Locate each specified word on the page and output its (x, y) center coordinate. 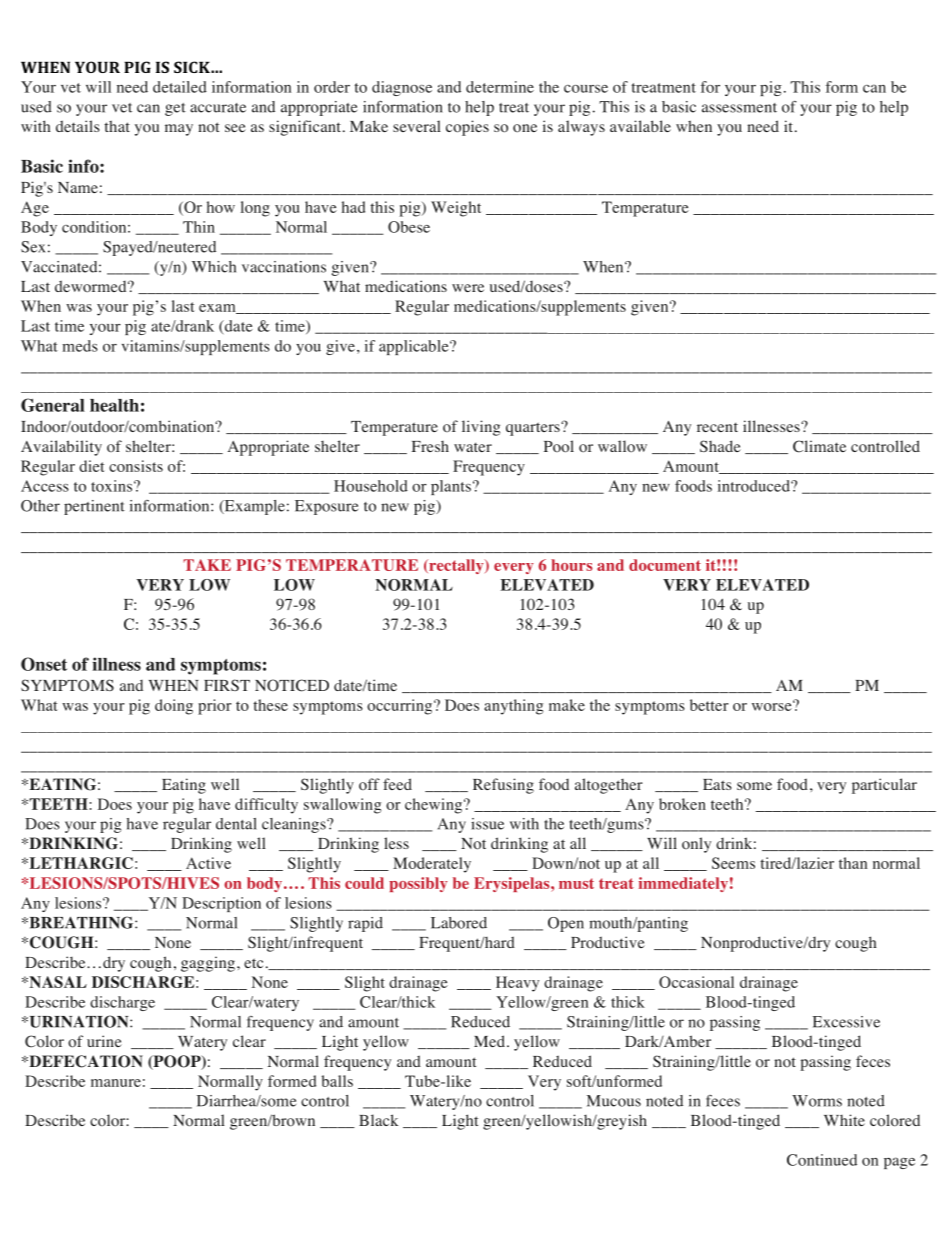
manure (116, 1083)
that (117, 126)
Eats (717, 784)
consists (136, 466)
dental (236, 824)
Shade (720, 446)
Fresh (430, 446)
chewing (435, 806)
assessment (739, 108)
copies (467, 128)
